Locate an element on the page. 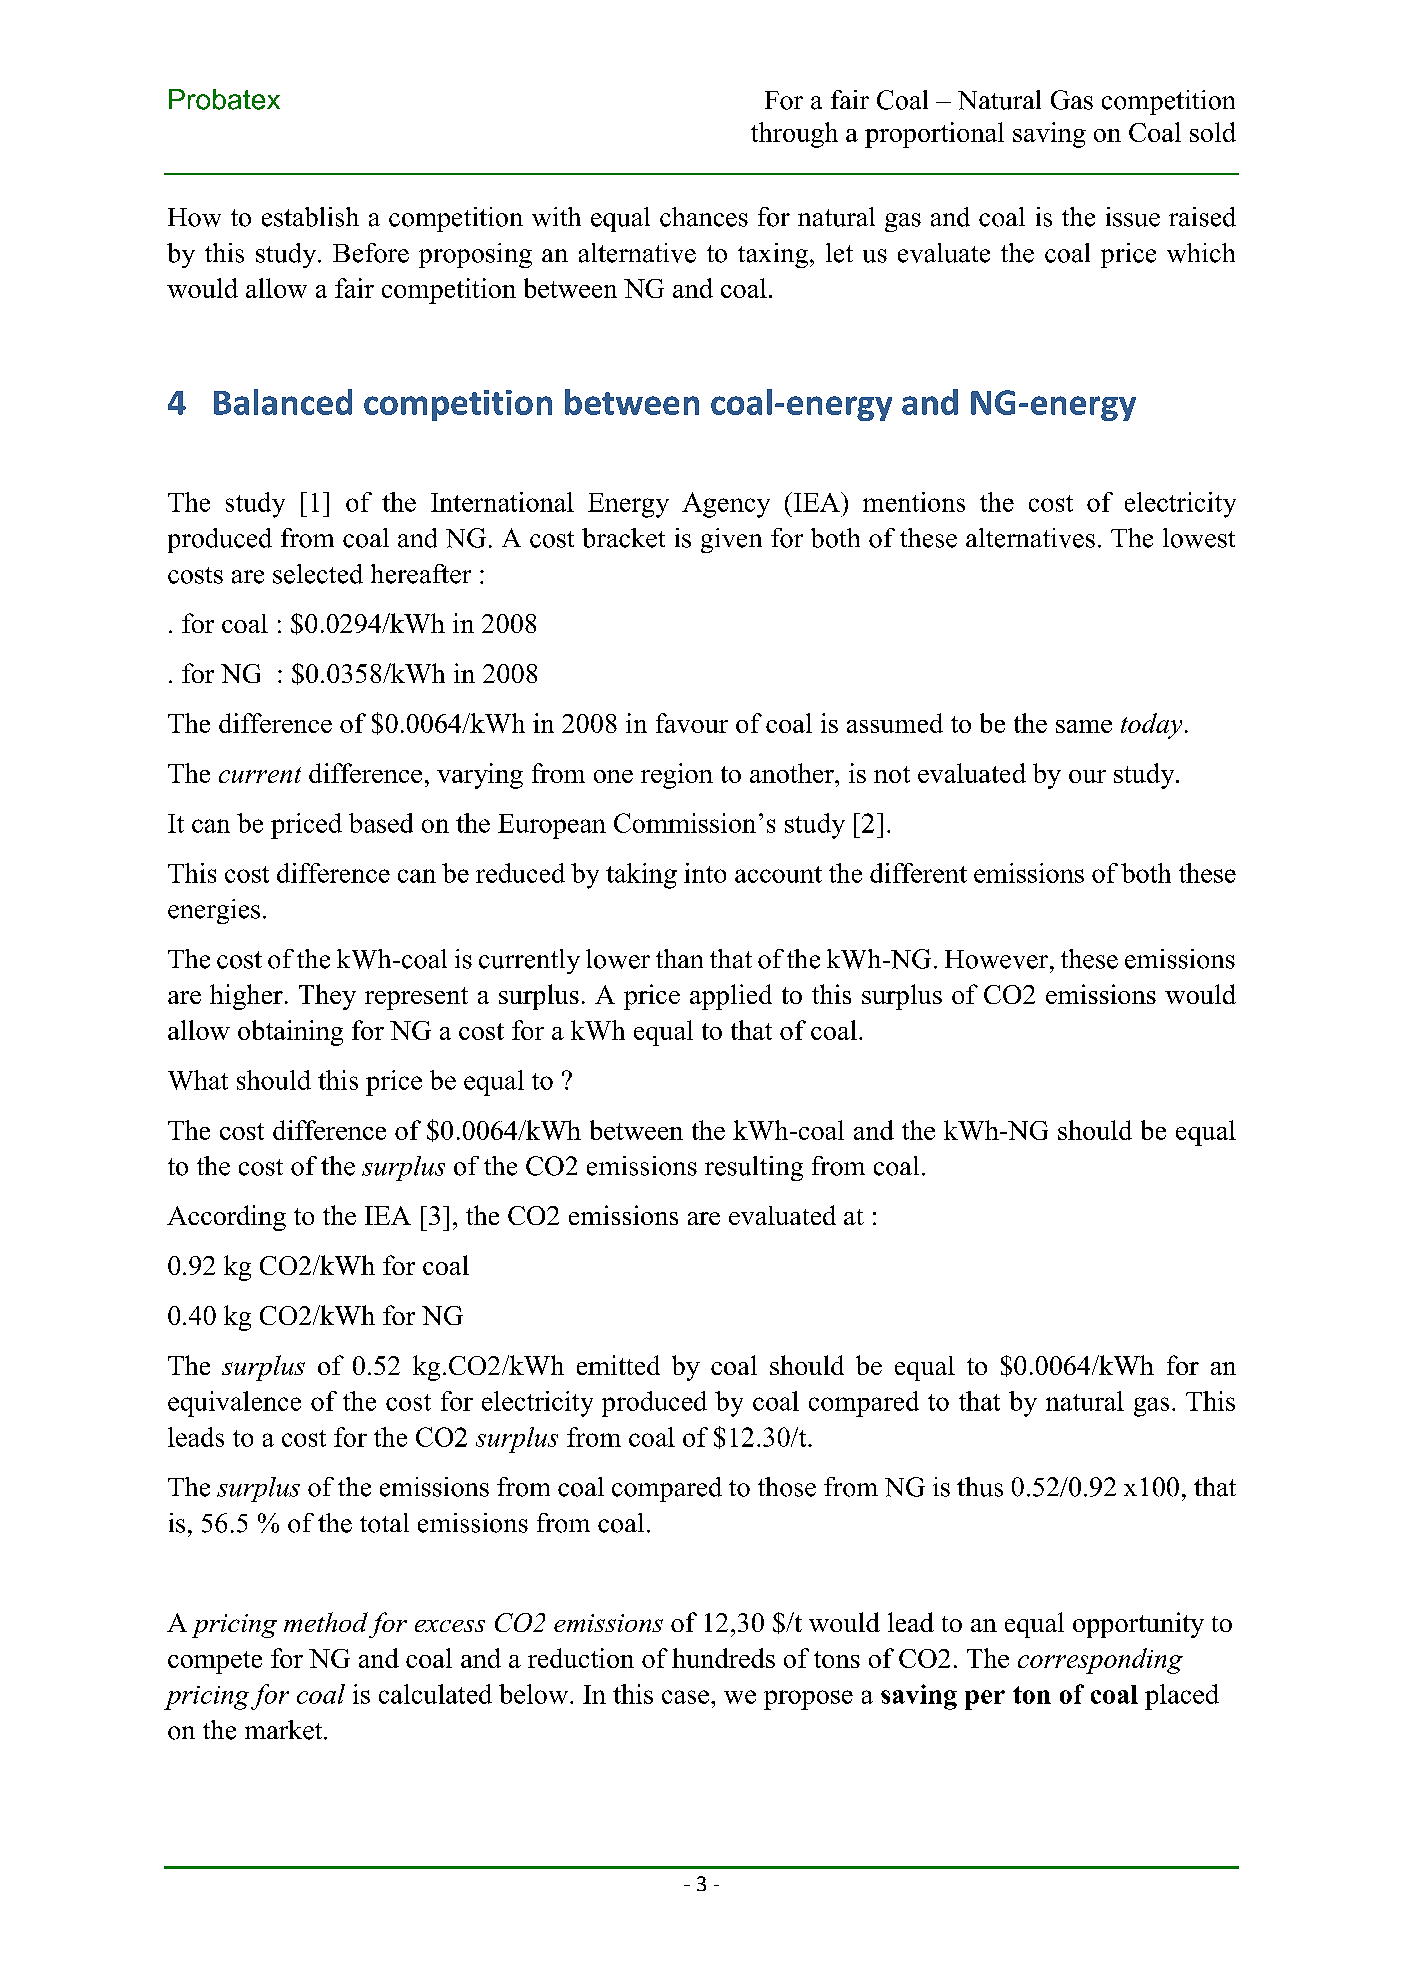 The height and width of the image is (1984, 1403). lowest is located at coordinates (1199, 538).
